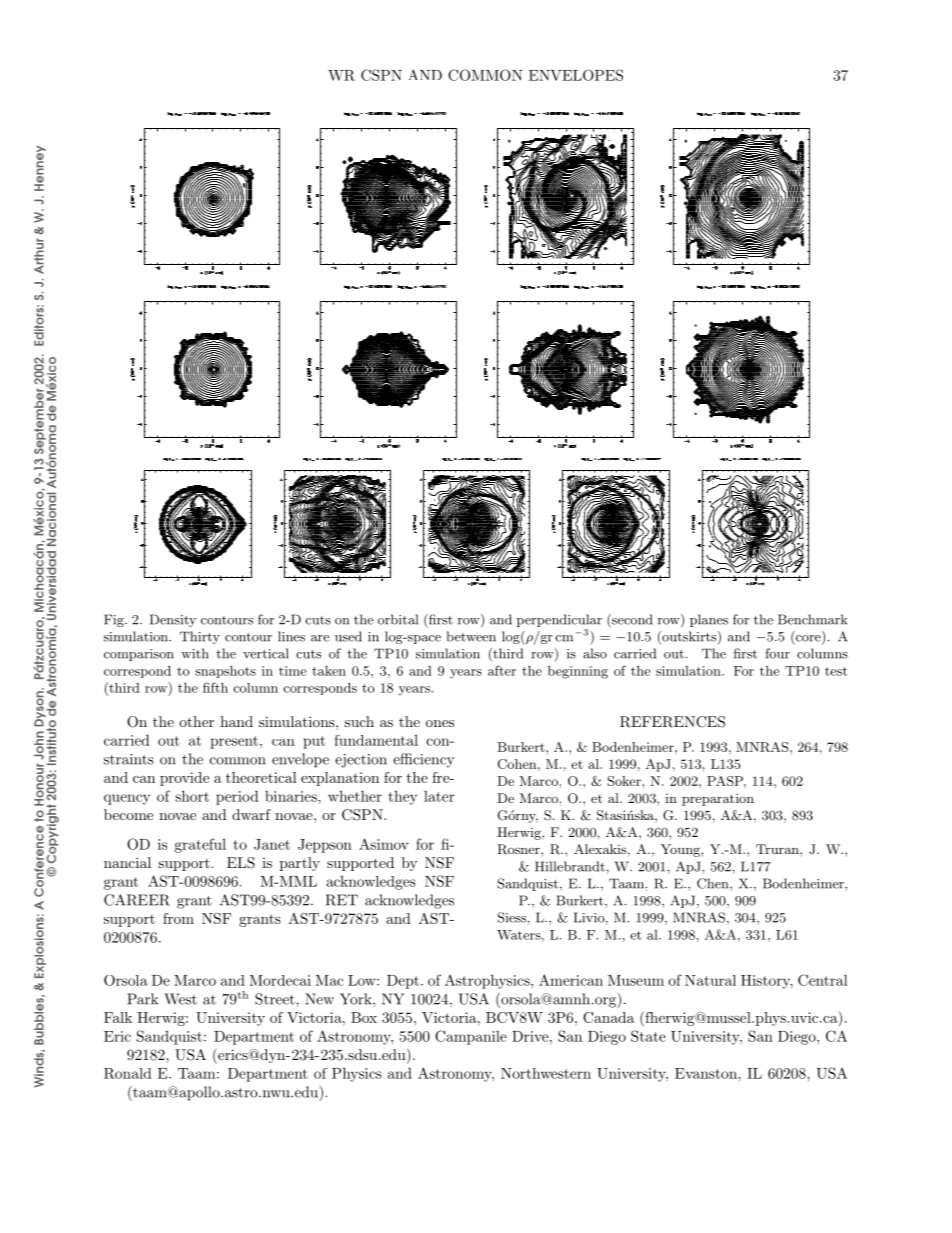 This screenshot has height=1233, width=952. Describe the element at coordinates (709, 620) in the screenshot. I see `planes` at that location.
